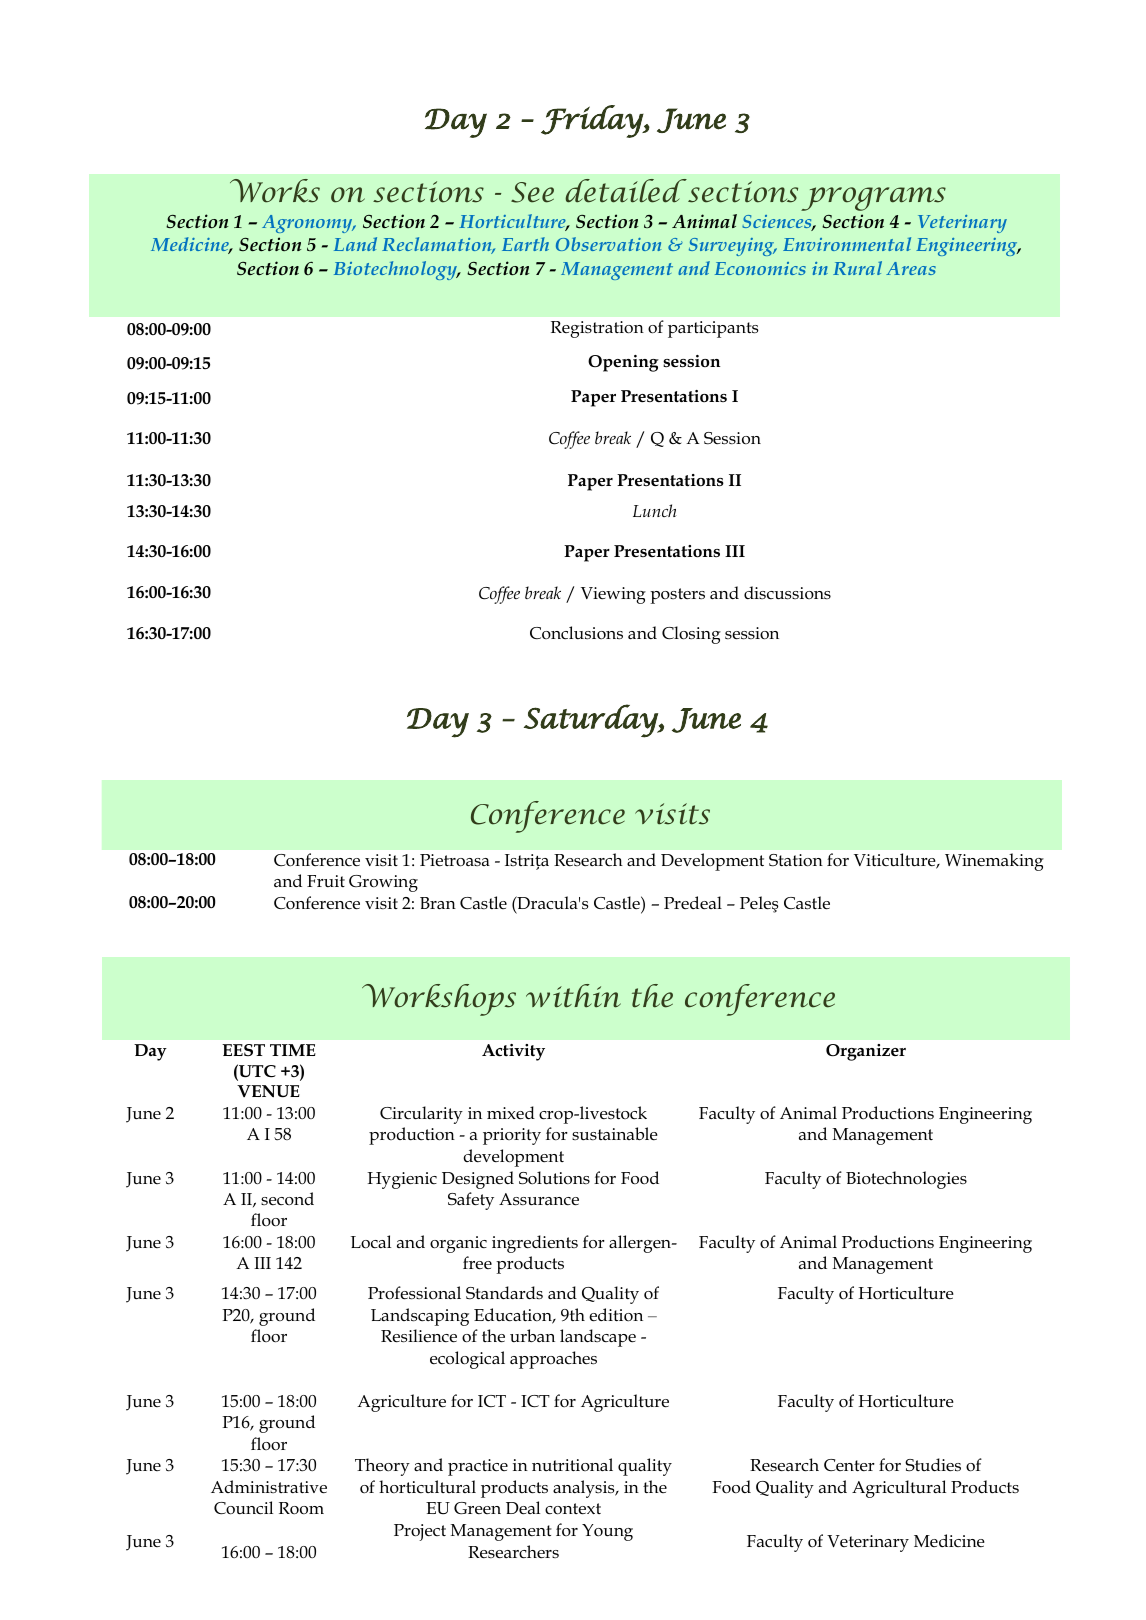  Describe the element at coordinates (293, 1050) in the page. I see `TIME` at that location.
